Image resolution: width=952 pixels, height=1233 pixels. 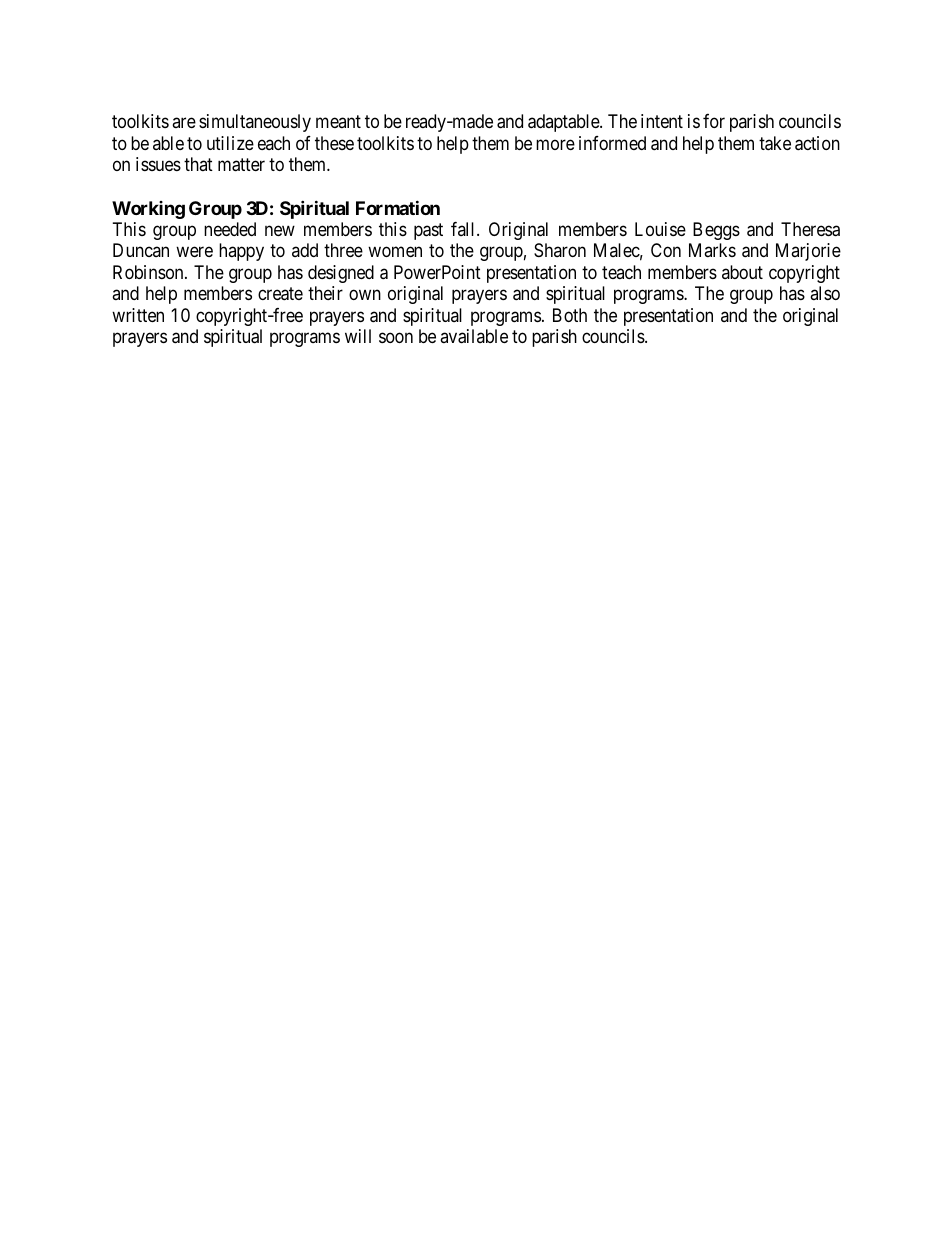 I want to click on Both, so click(x=570, y=315).
